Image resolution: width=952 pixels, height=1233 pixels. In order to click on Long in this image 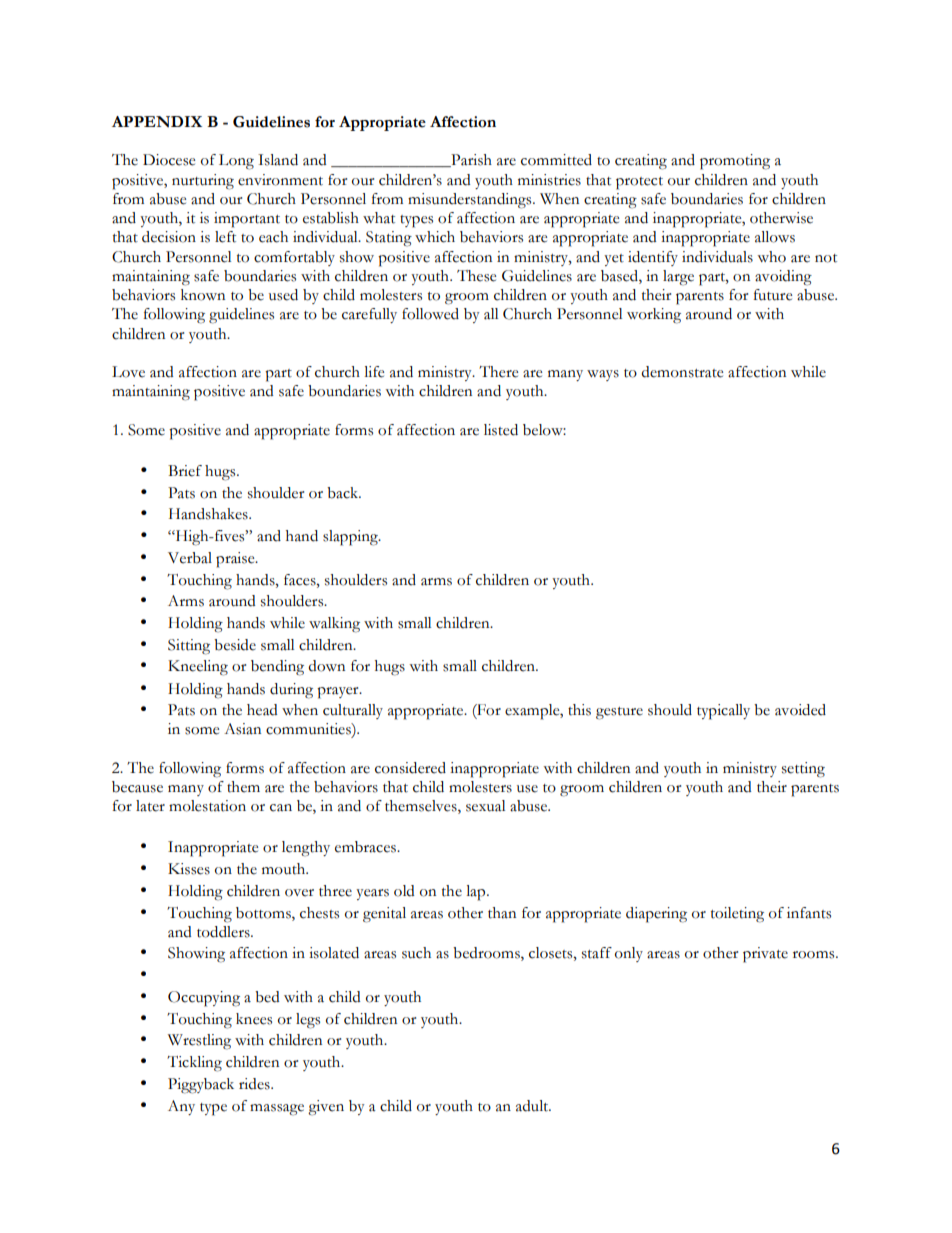, I will do `click(236, 162)`.
